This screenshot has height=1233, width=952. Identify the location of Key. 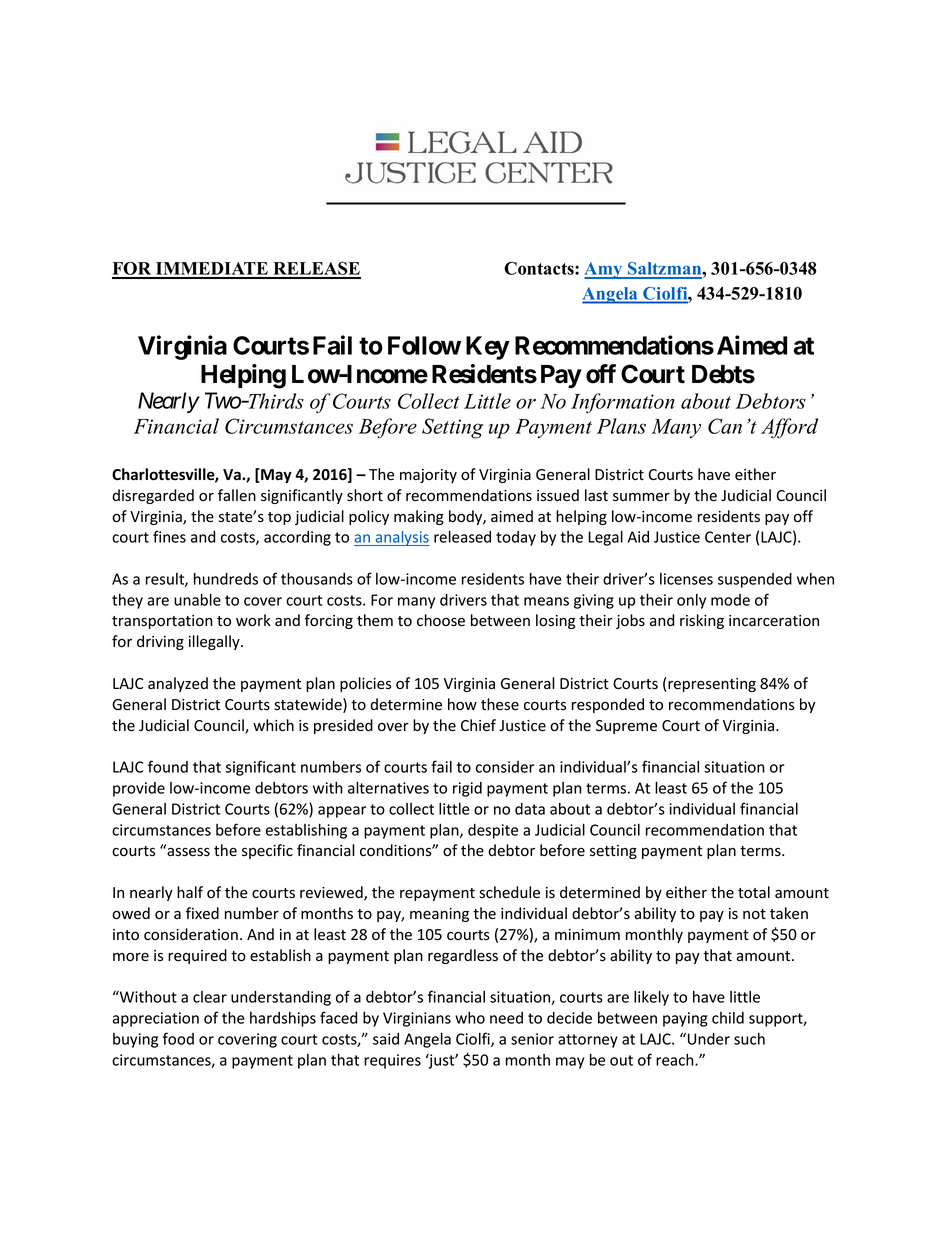
(488, 348).
